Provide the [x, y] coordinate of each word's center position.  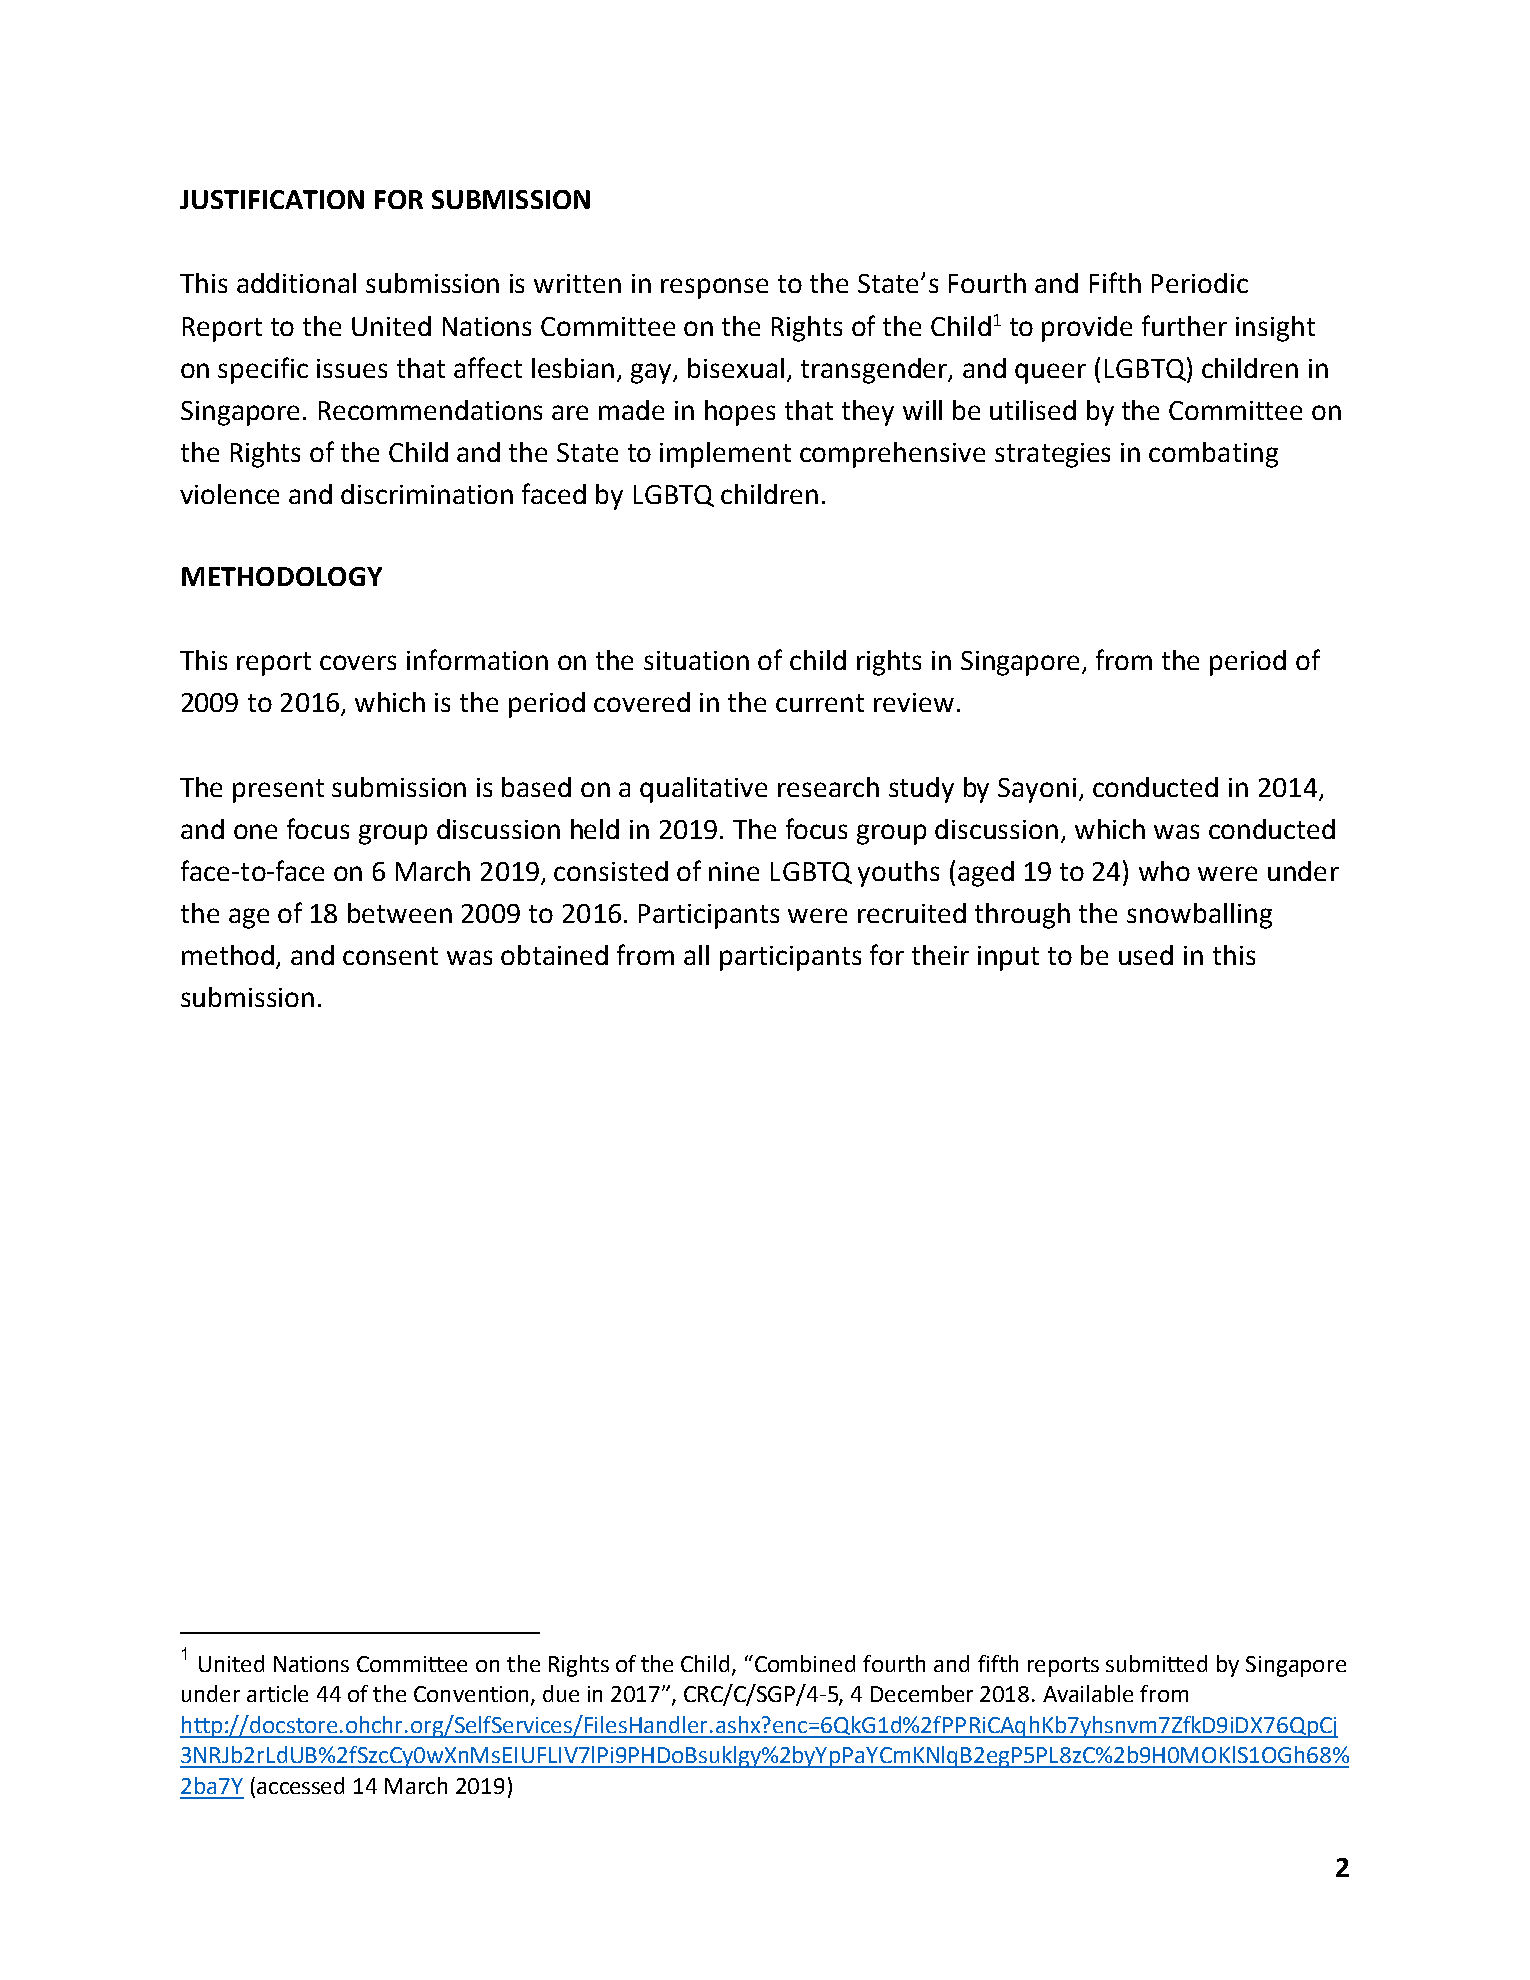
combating [1213, 455]
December [922, 1693]
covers [358, 662]
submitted [1156, 1663]
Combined [805, 1663]
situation [696, 660]
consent [390, 956]
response [714, 288]
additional [296, 283]
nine [734, 871]
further [1184, 325]
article [277, 1693]
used [1146, 955]
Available [1088, 1693]
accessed [300, 1785]
